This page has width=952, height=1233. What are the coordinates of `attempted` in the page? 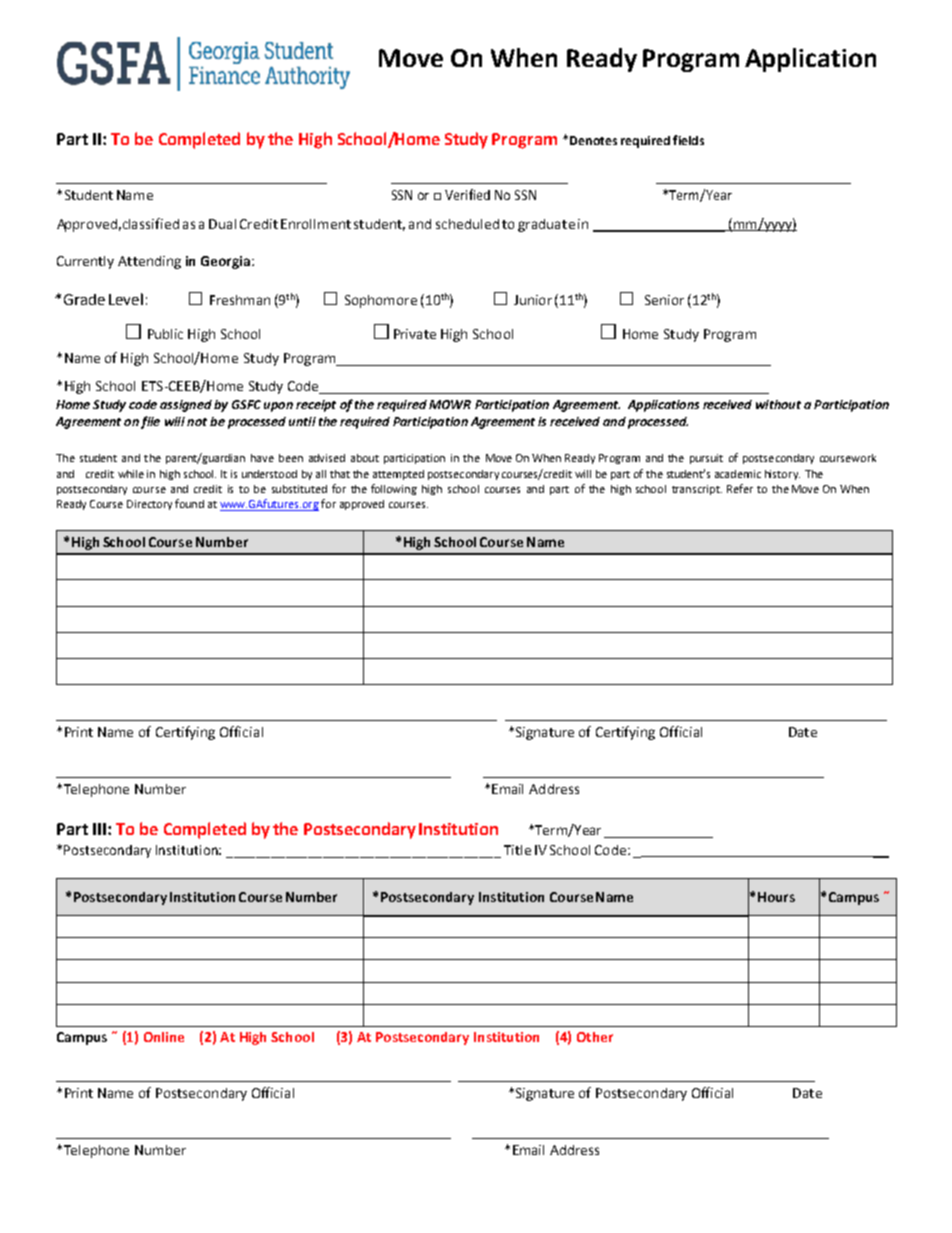 It's located at (398, 475).
